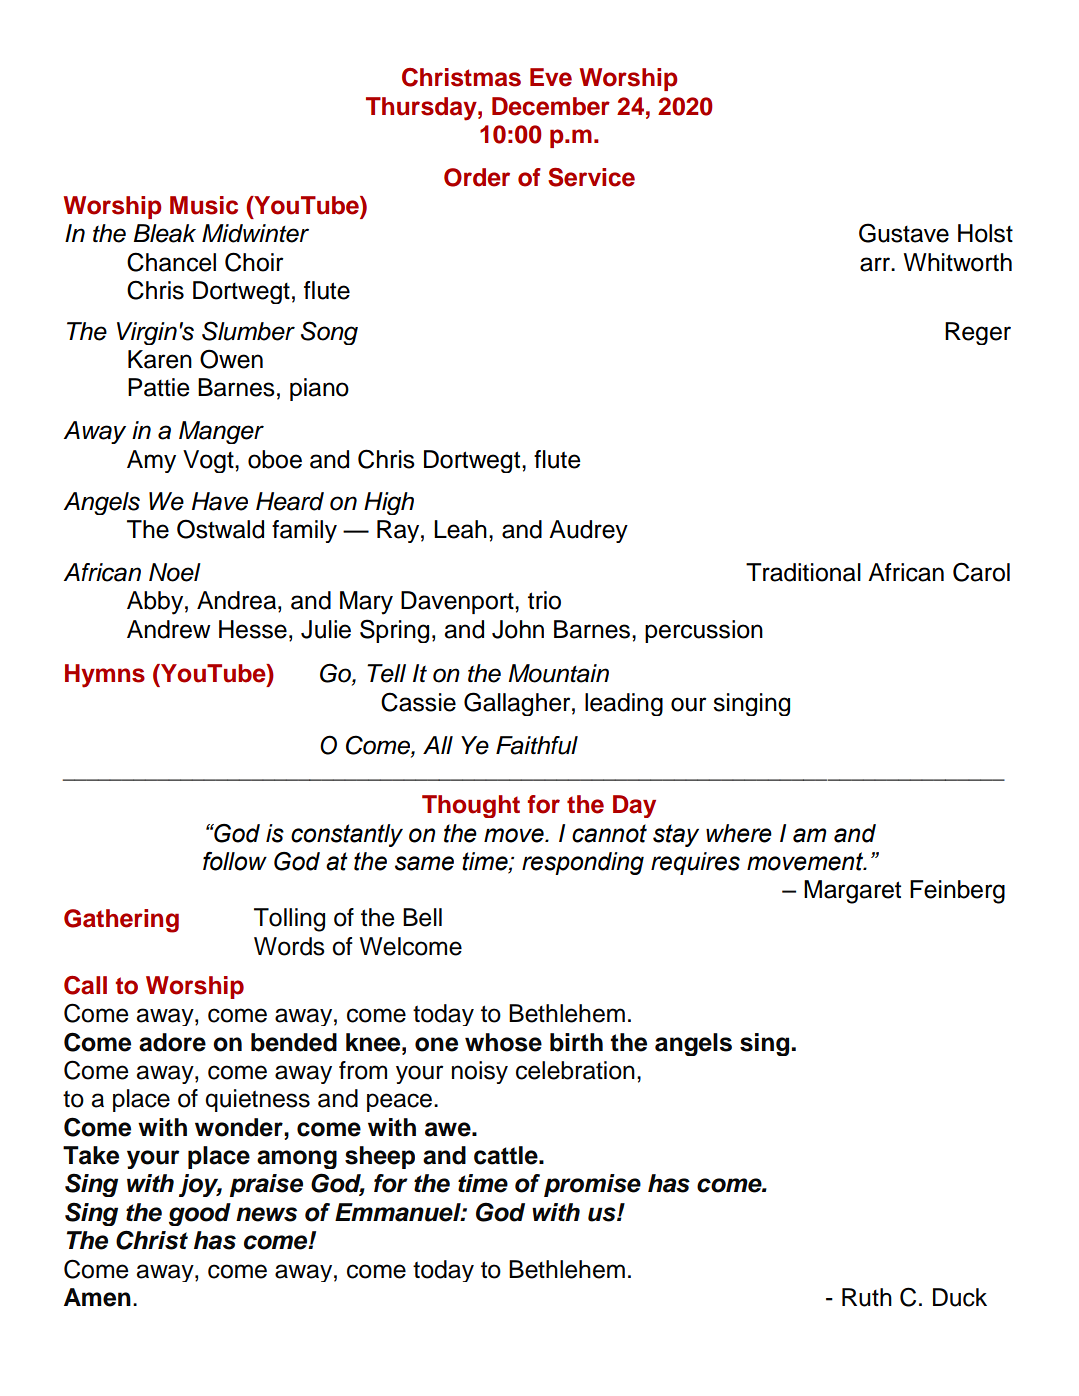 This screenshot has height=1396, width=1079. Describe the element at coordinates (551, 106) in the screenshot. I see `December` at that location.
